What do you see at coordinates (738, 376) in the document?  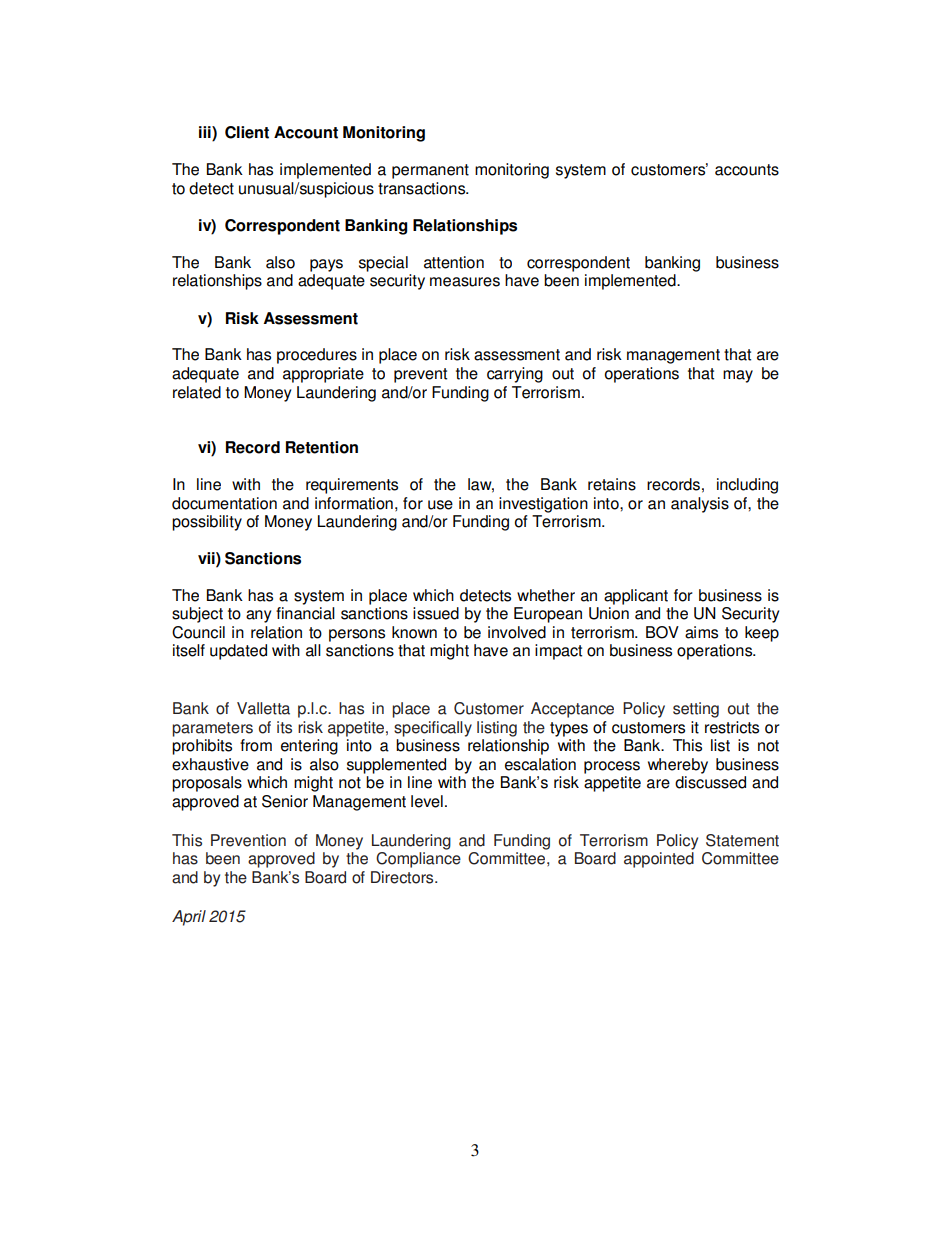 I see `may` at bounding box center [738, 376].
